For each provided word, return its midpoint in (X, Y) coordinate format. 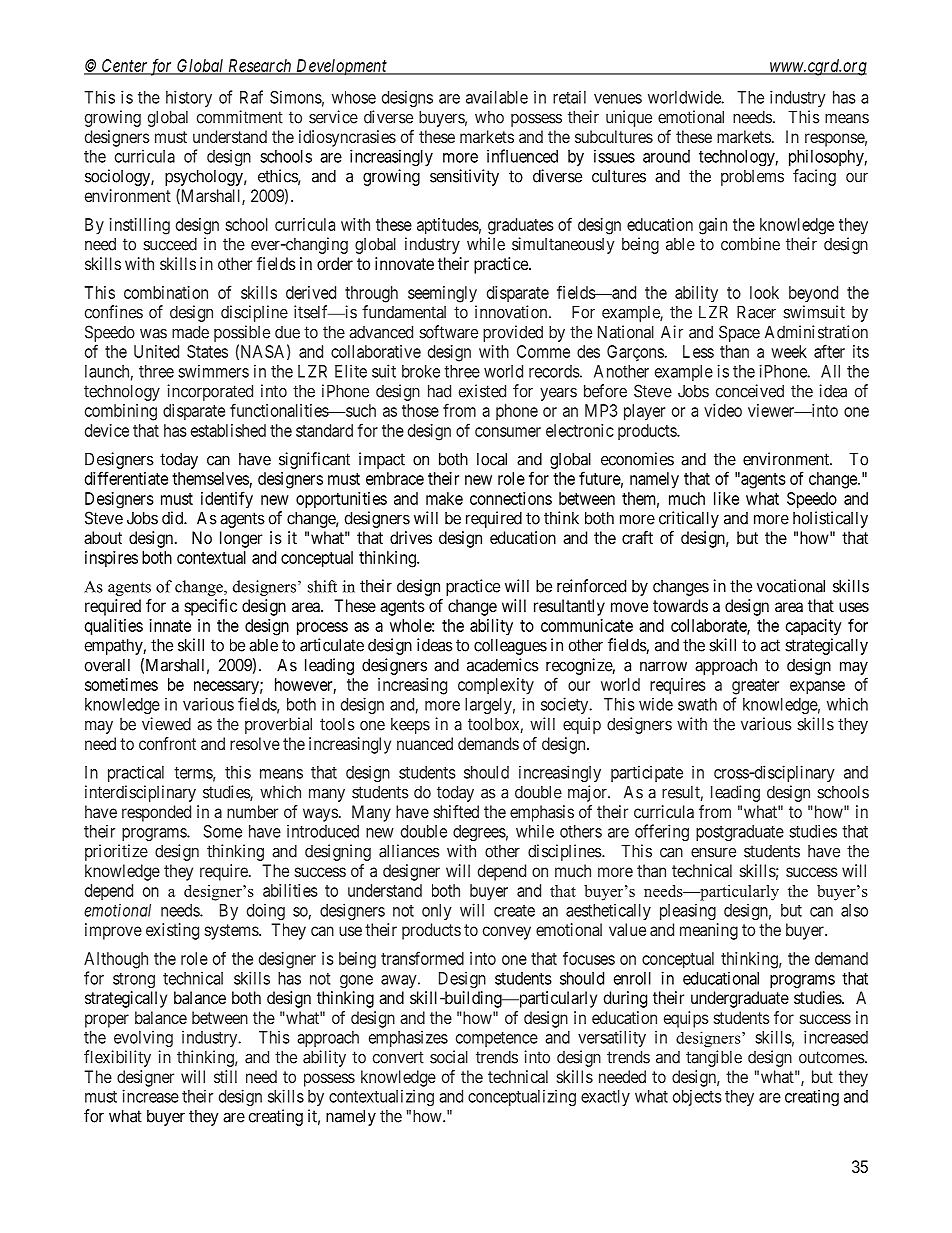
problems (752, 178)
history (189, 98)
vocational (791, 586)
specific (211, 607)
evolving (143, 1038)
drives (411, 537)
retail (569, 97)
